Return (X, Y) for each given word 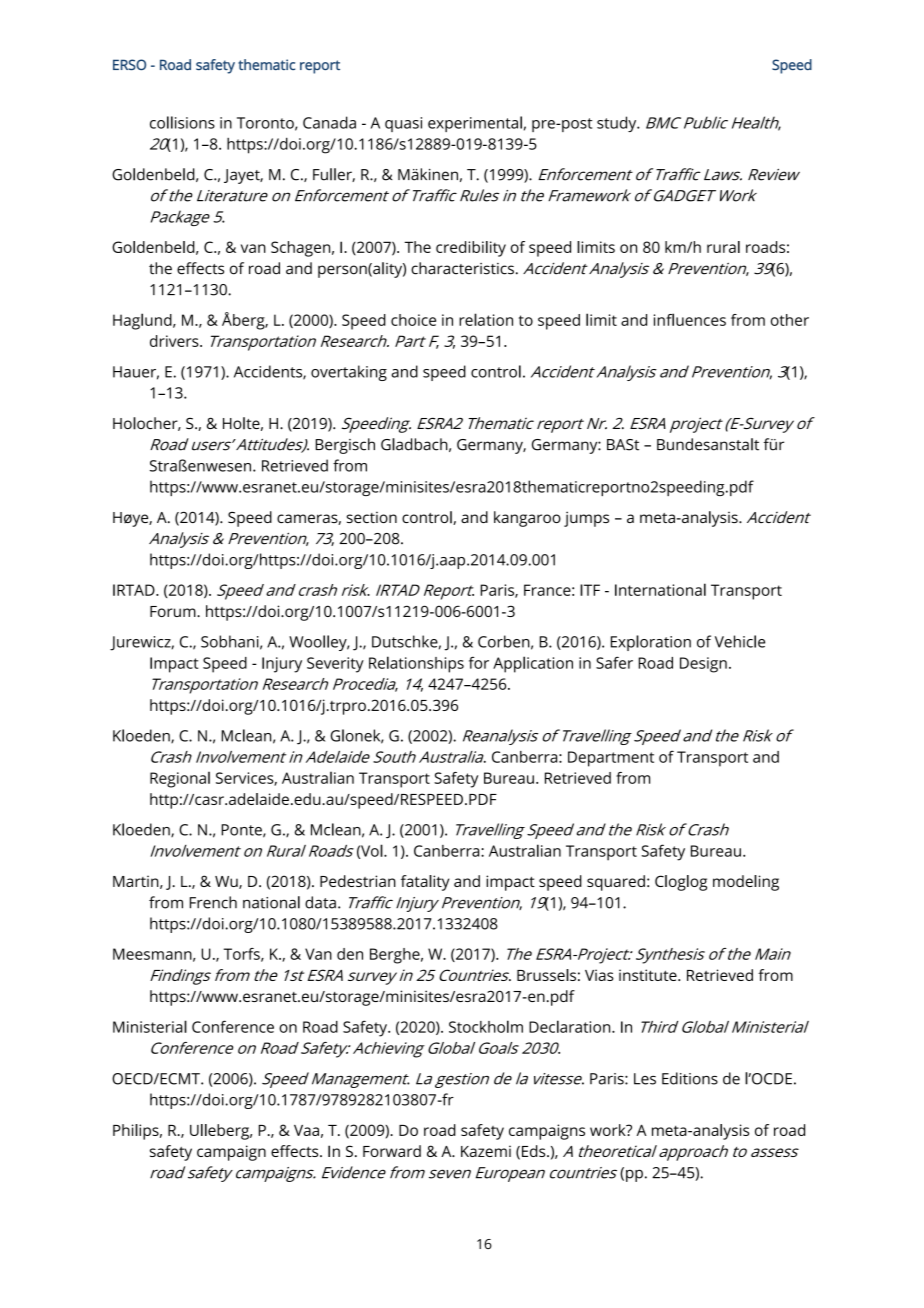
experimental (475, 124)
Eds (535, 1151)
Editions (690, 1078)
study (618, 124)
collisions (182, 122)
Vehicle (740, 641)
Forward (392, 1151)
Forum (174, 611)
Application (533, 664)
